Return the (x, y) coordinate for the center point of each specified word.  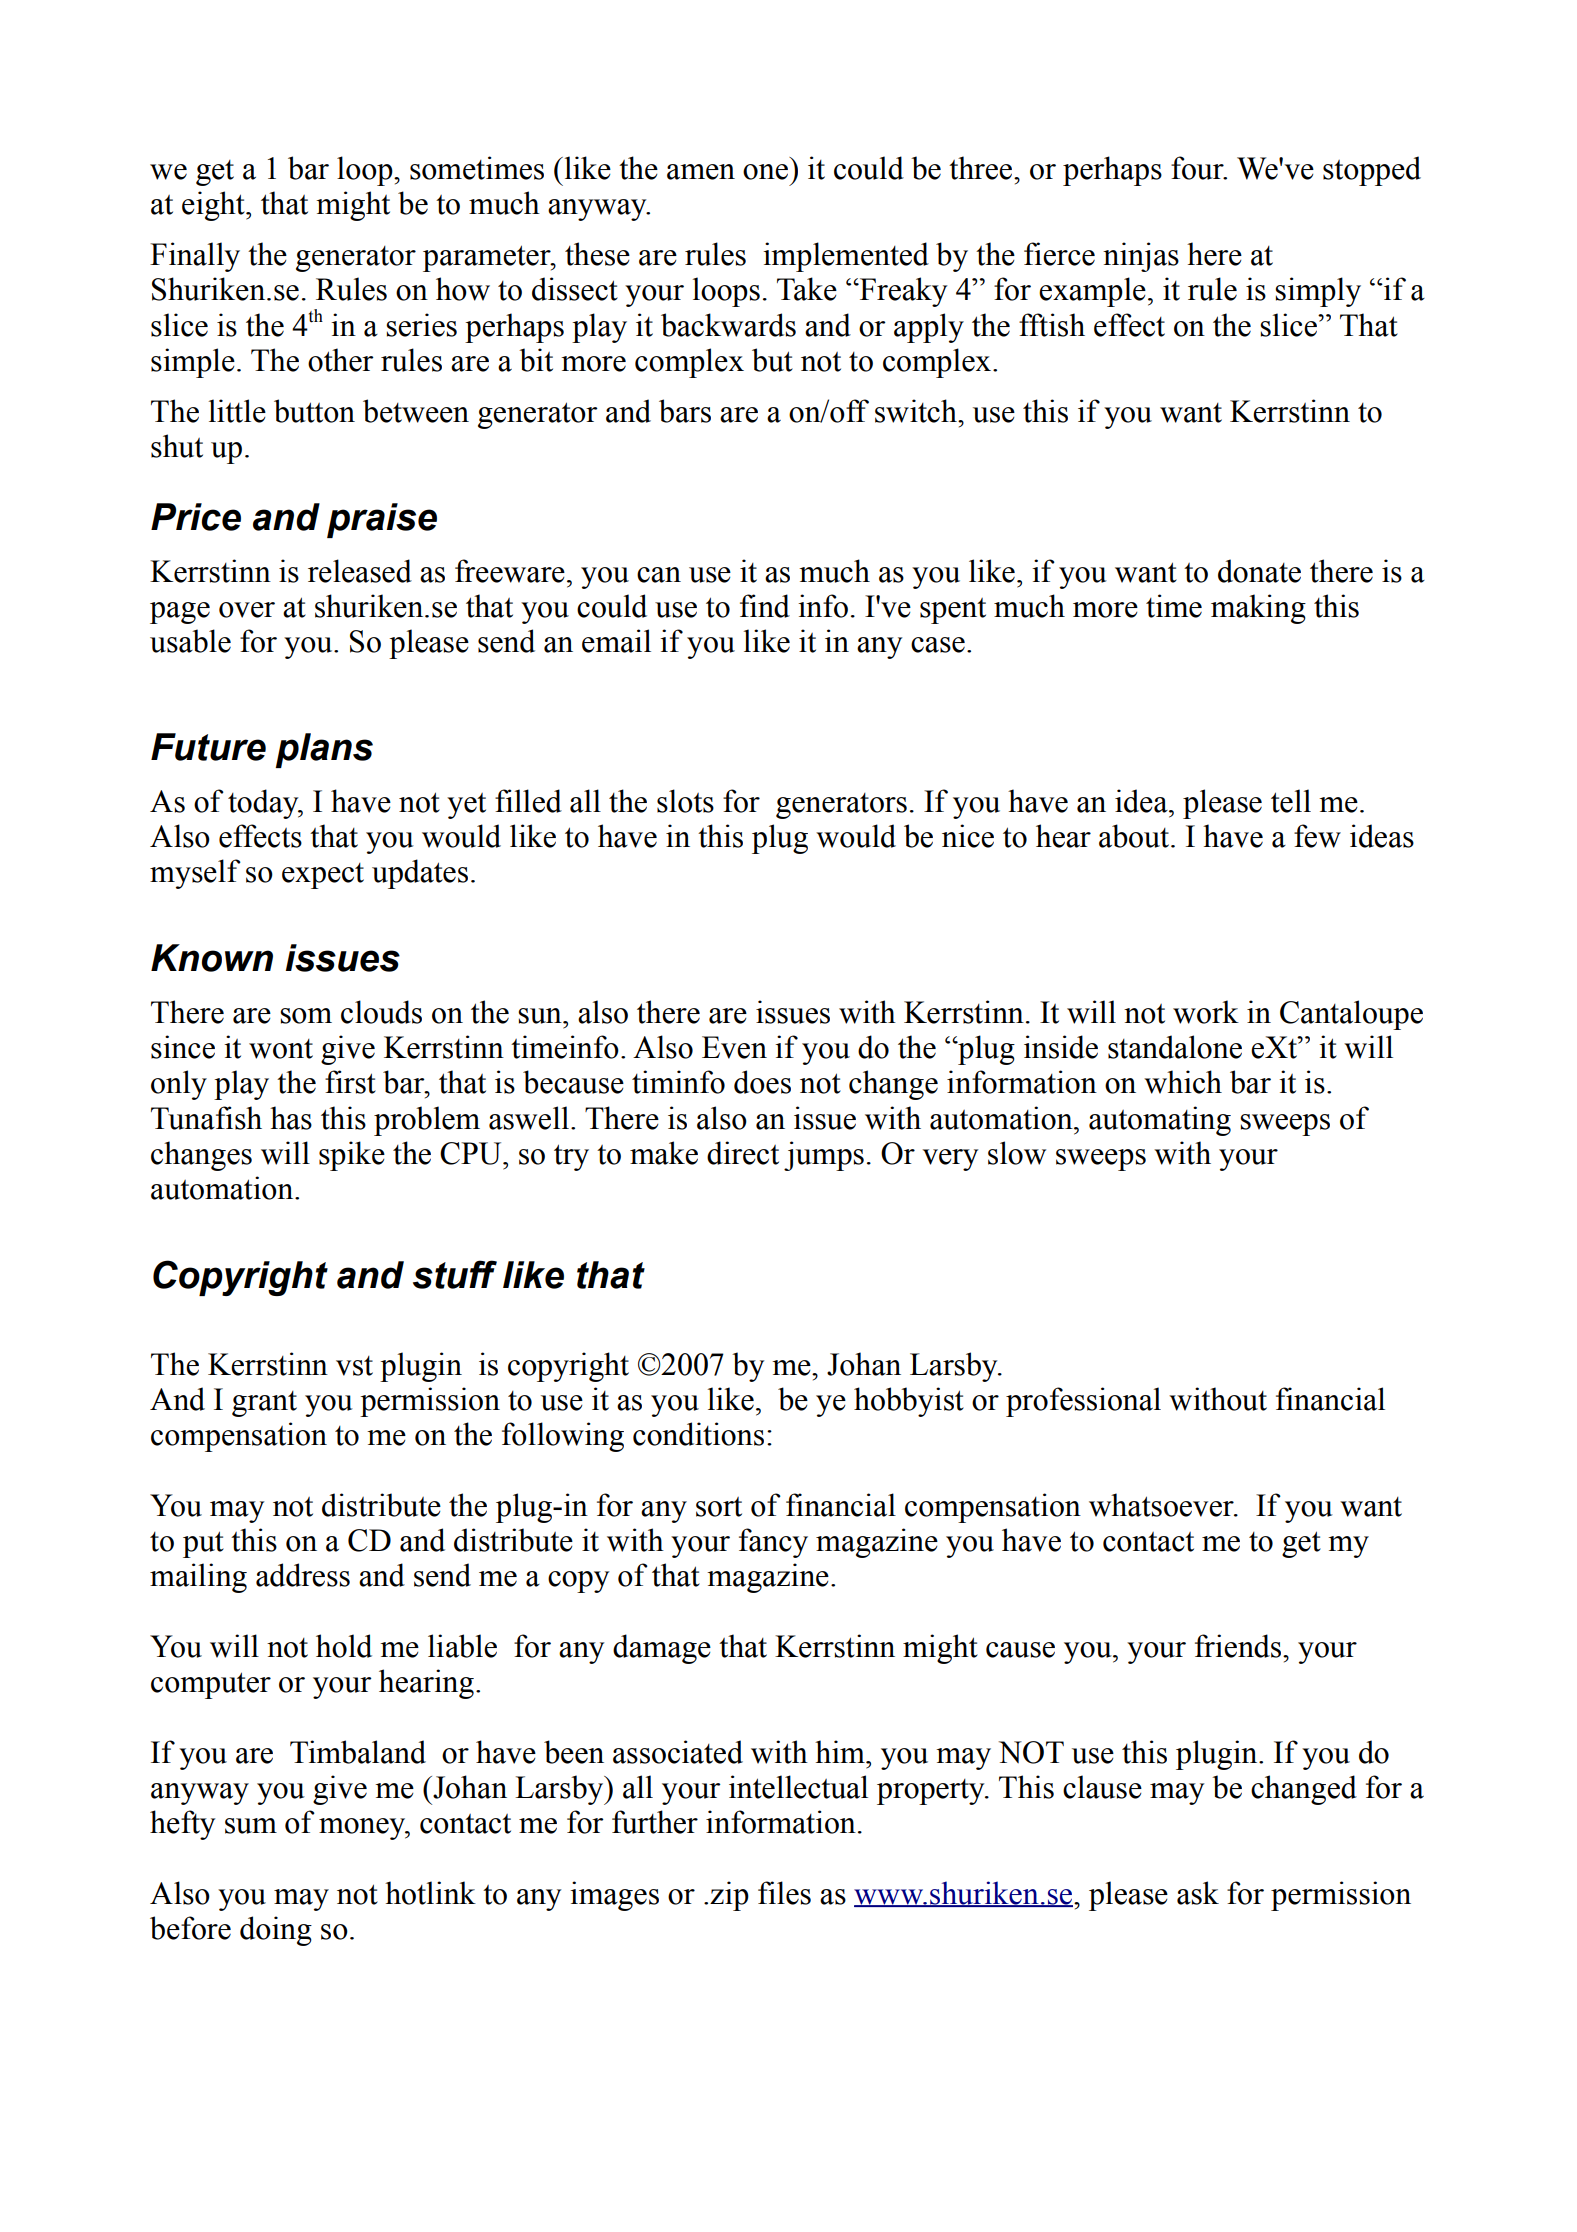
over (247, 610)
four (1198, 168)
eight (214, 206)
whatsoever (1162, 1505)
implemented (846, 257)
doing (276, 1931)
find (765, 606)
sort (719, 1507)
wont (281, 1049)
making (1258, 609)
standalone (1175, 1047)
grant (264, 1404)
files (784, 1893)
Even (734, 1047)
